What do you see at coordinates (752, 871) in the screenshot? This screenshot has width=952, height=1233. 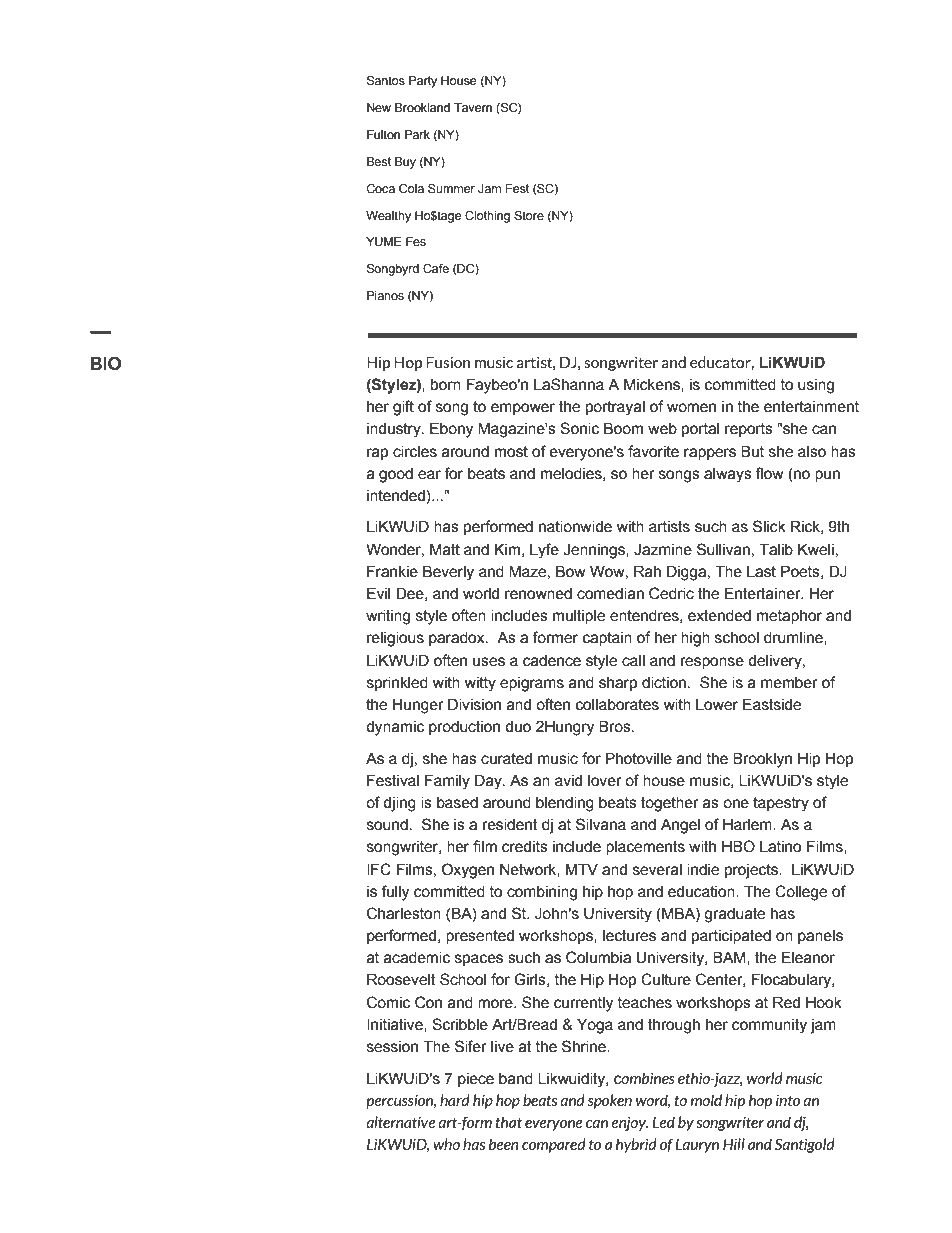 I see `projects` at bounding box center [752, 871].
